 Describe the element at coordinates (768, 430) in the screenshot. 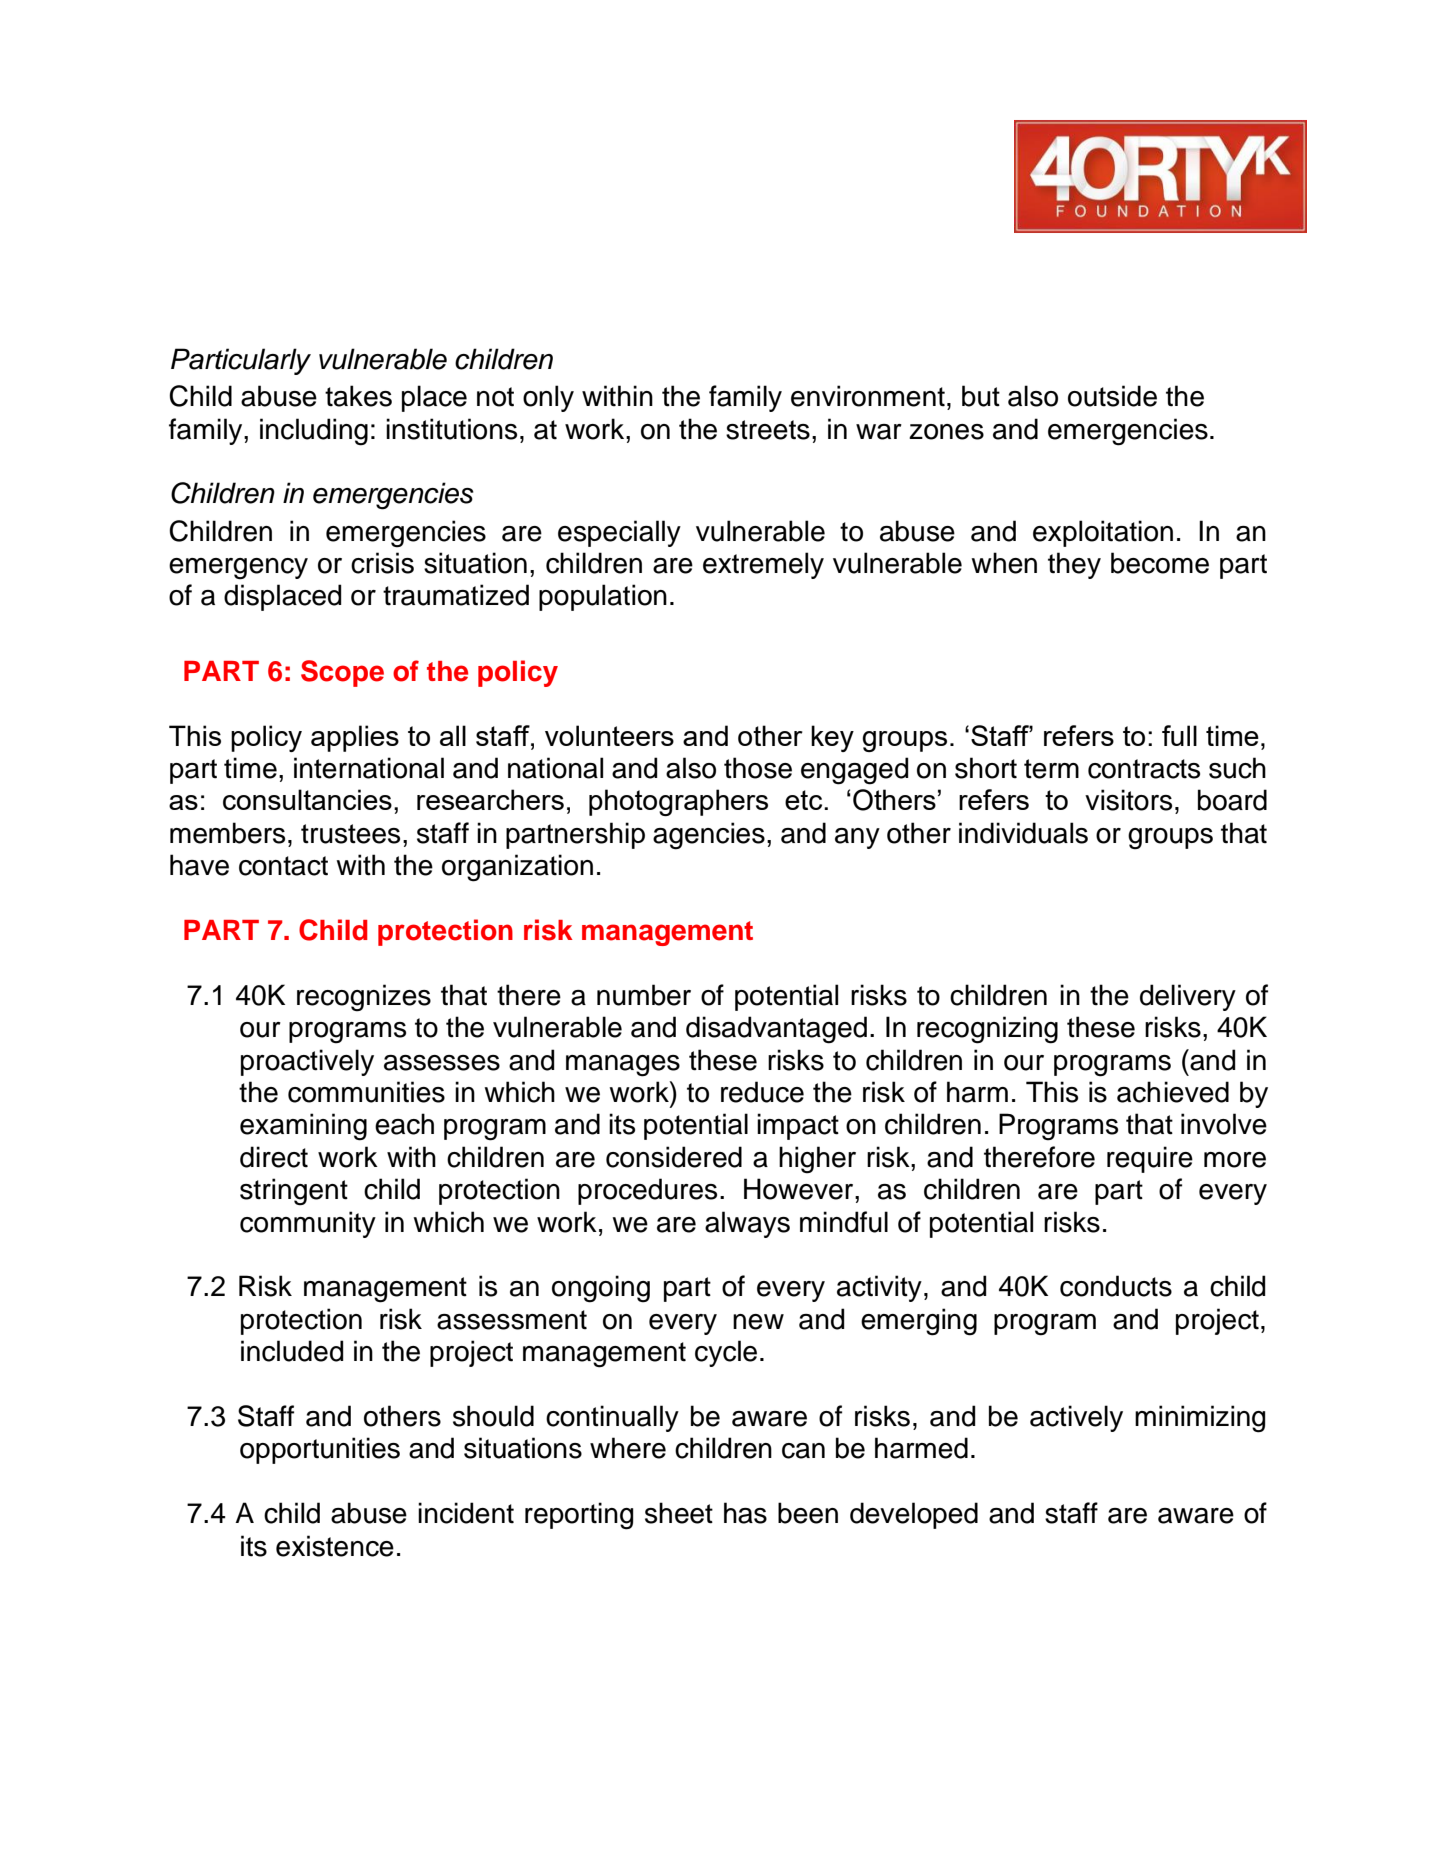

I see `streets` at that location.
